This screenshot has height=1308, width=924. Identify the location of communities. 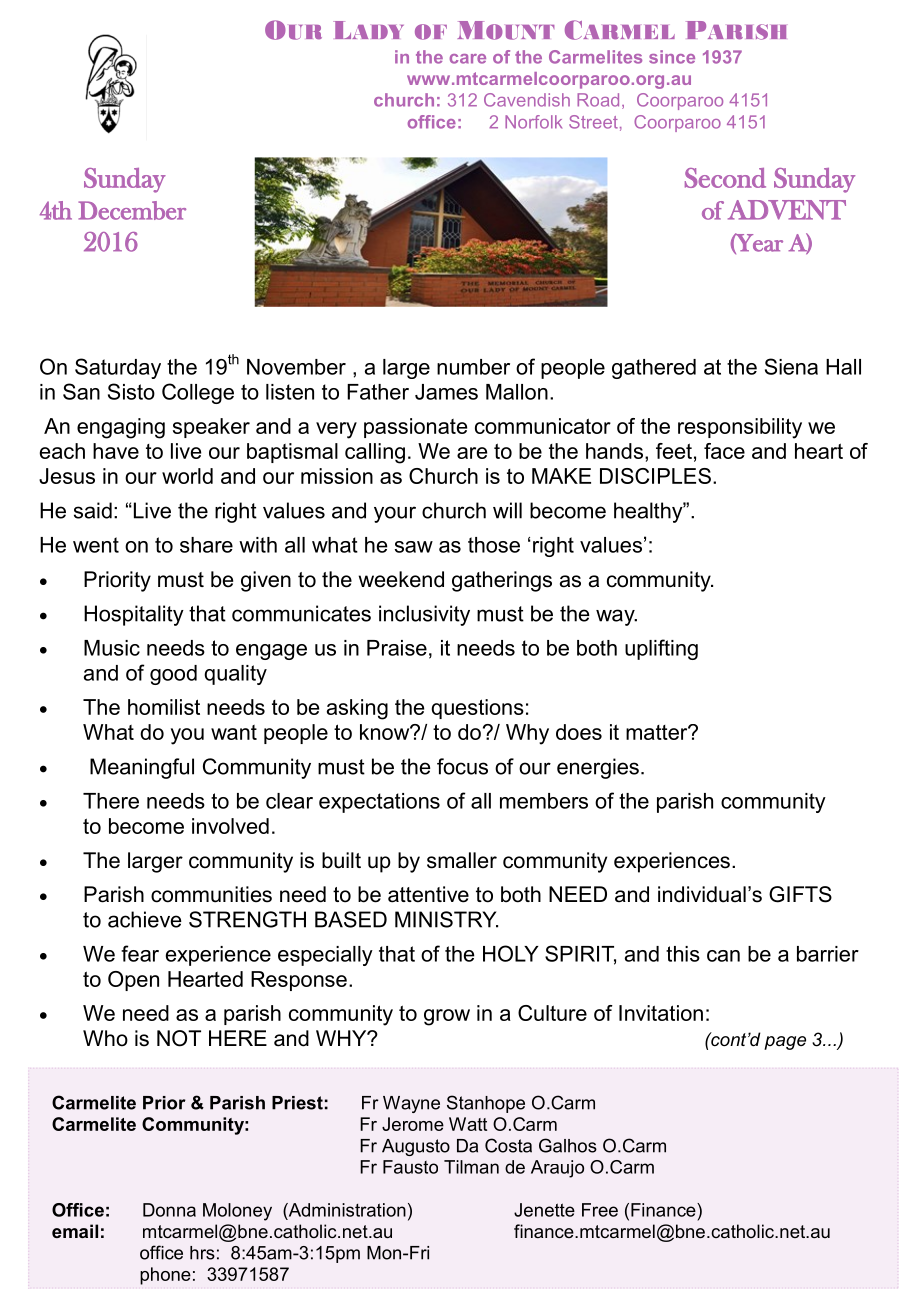
(211, 894).
